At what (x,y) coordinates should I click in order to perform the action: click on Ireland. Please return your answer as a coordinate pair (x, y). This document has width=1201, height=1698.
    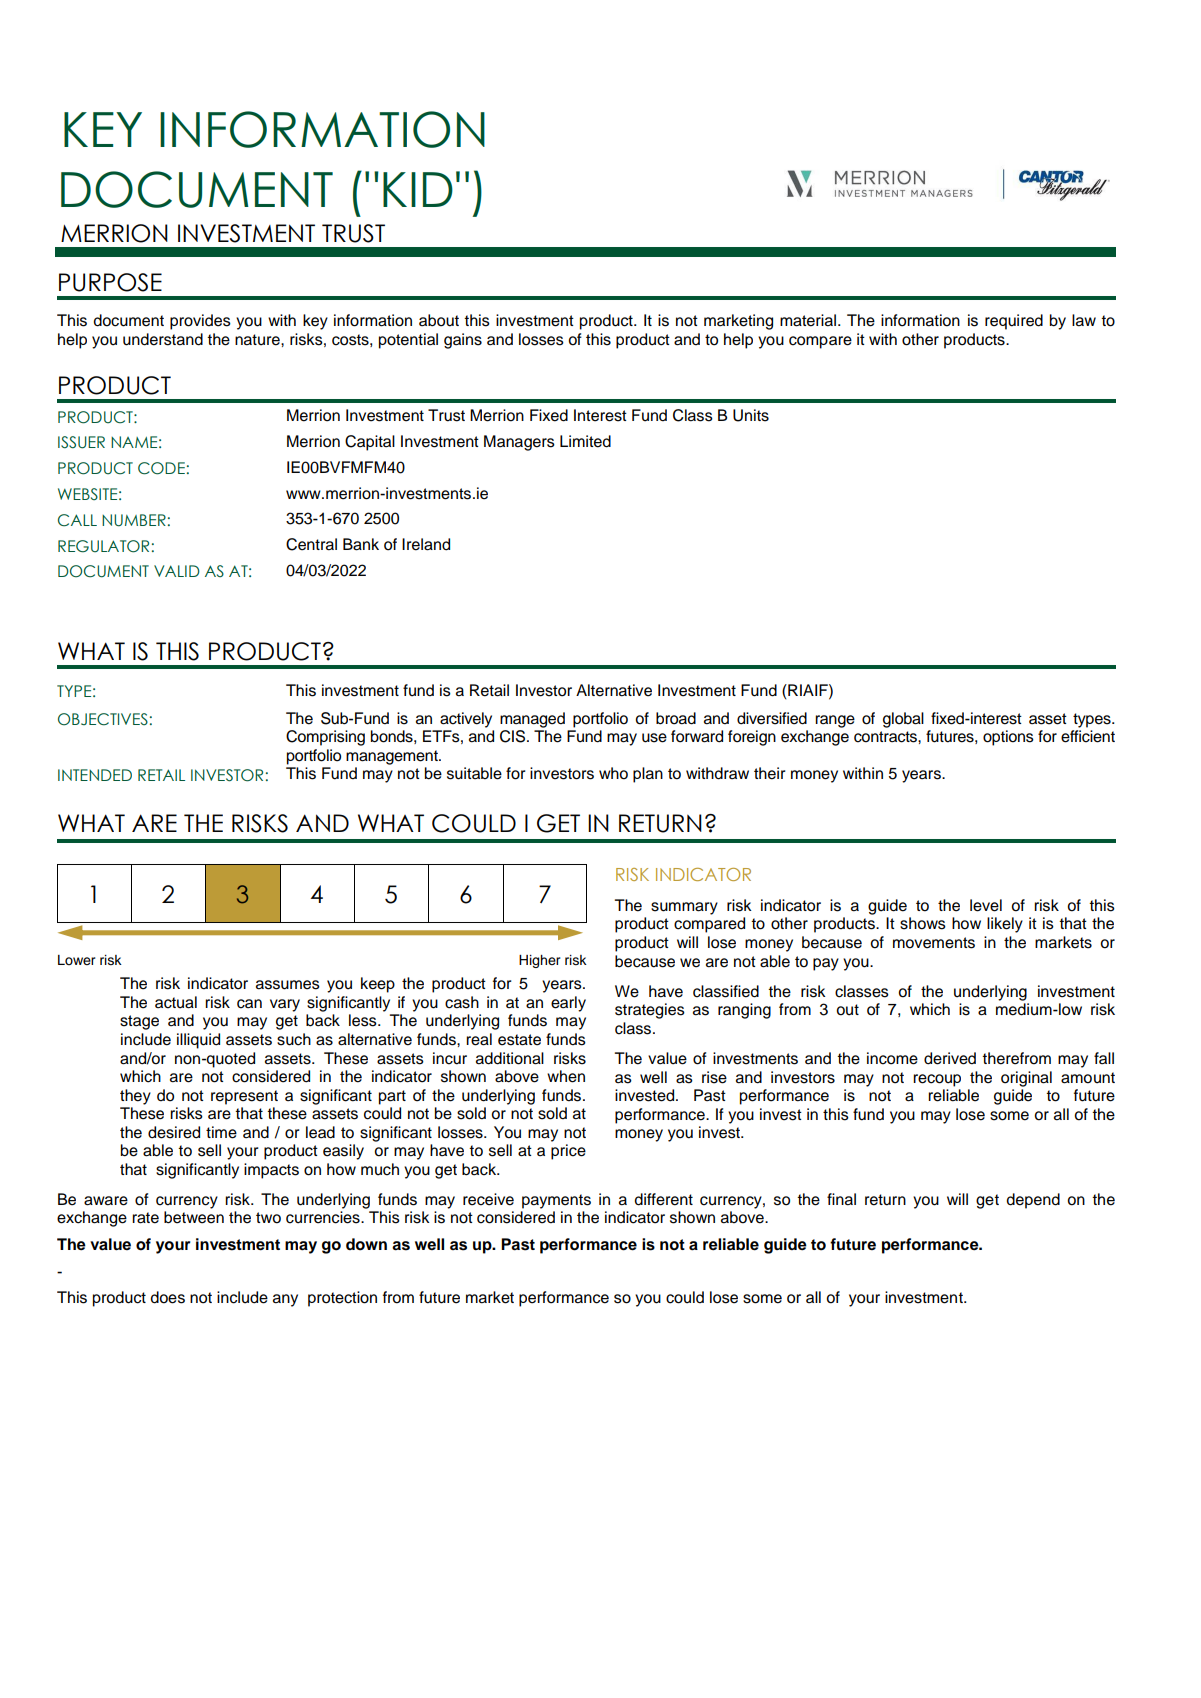
    Looking at the image, I should click on (426, 544).
